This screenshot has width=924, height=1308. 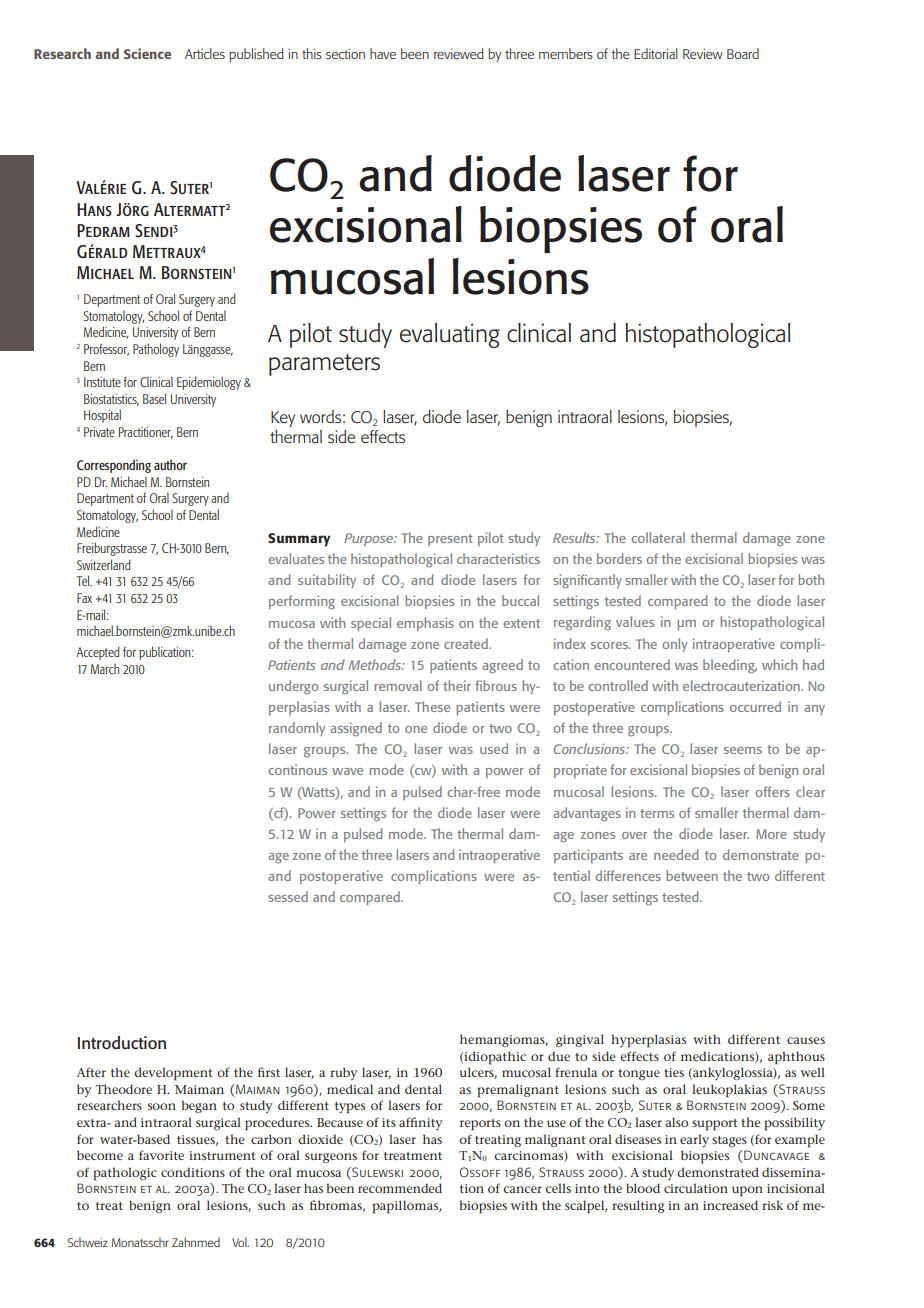 I want to click on bleeding, so click(x=730, y=666).
